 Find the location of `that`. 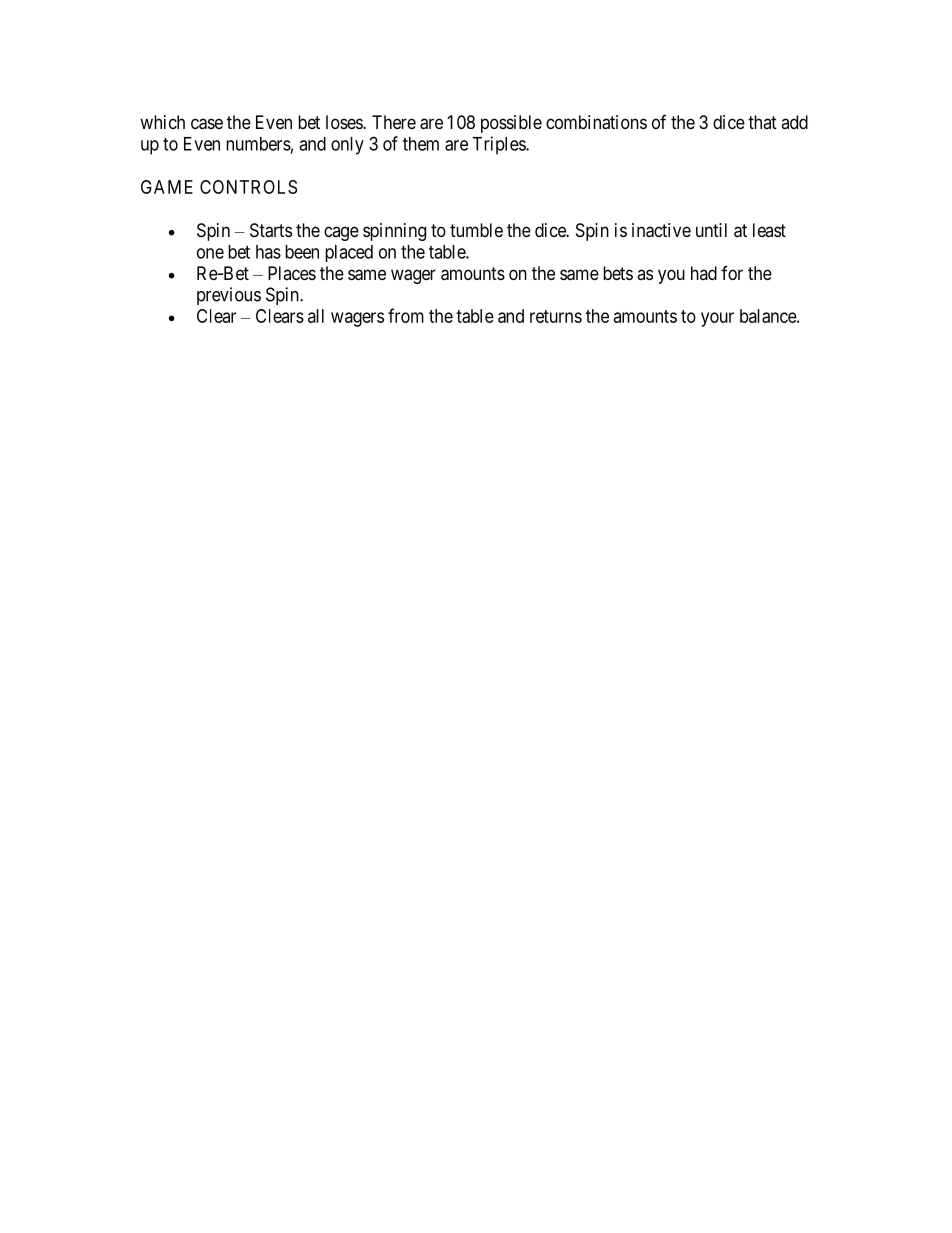

that is located at coordinates (762, 122).
